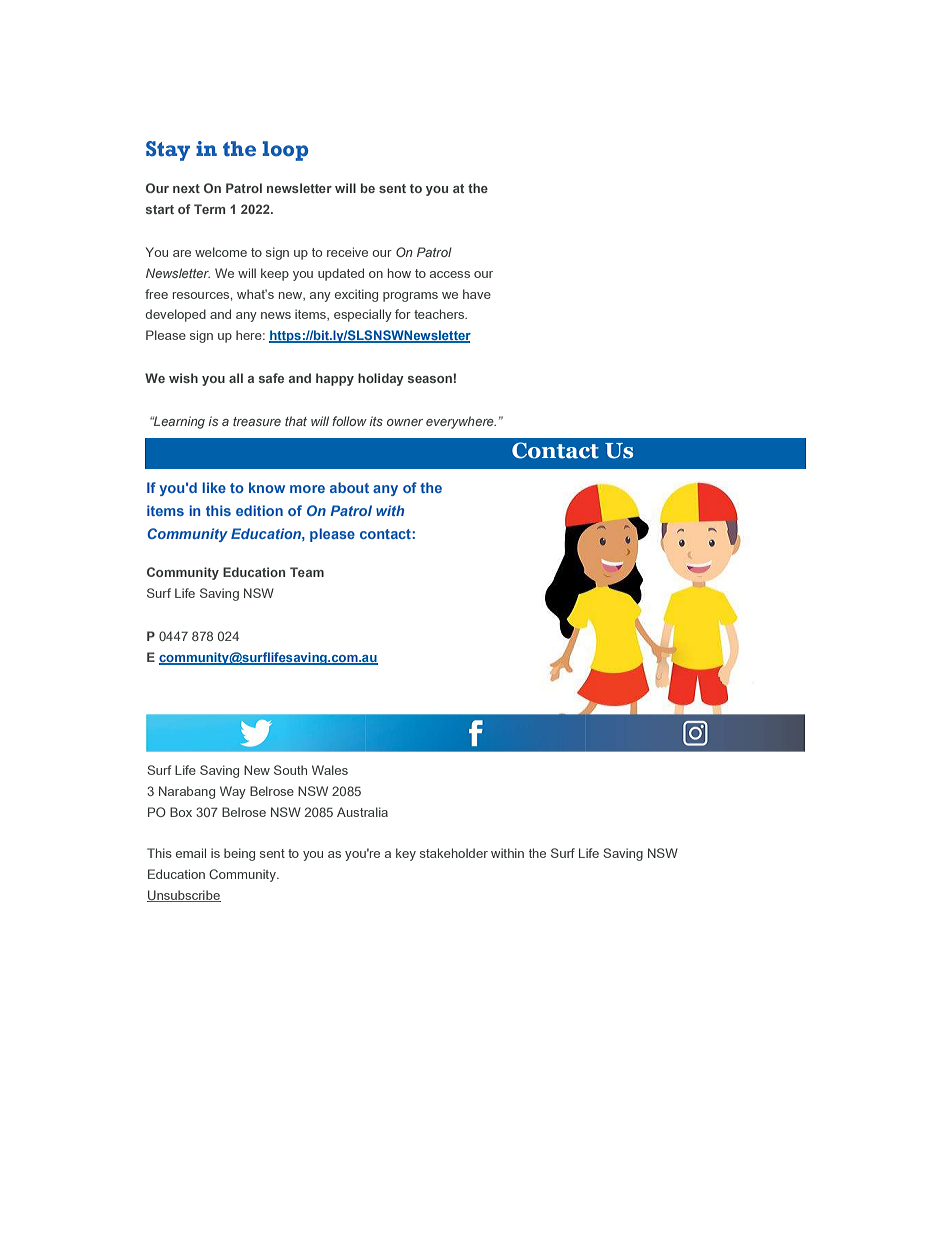 The height and width of the screenshot is (1233, 952). Describe the element at coordinates (191, 853) in the screenshot. I see `email` at that location.
